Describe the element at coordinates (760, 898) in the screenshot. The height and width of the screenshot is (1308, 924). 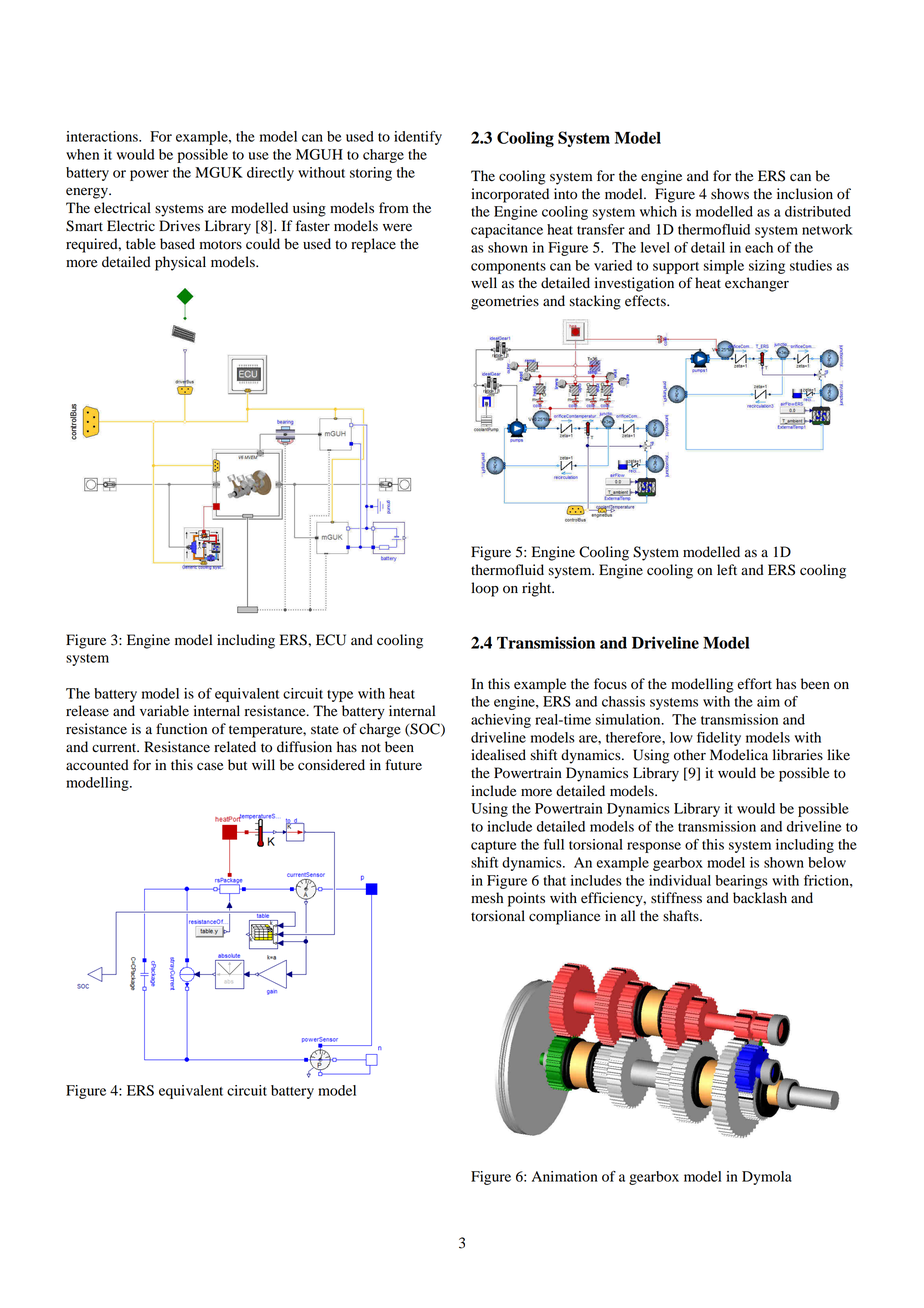
I see `backlash` at that location.
